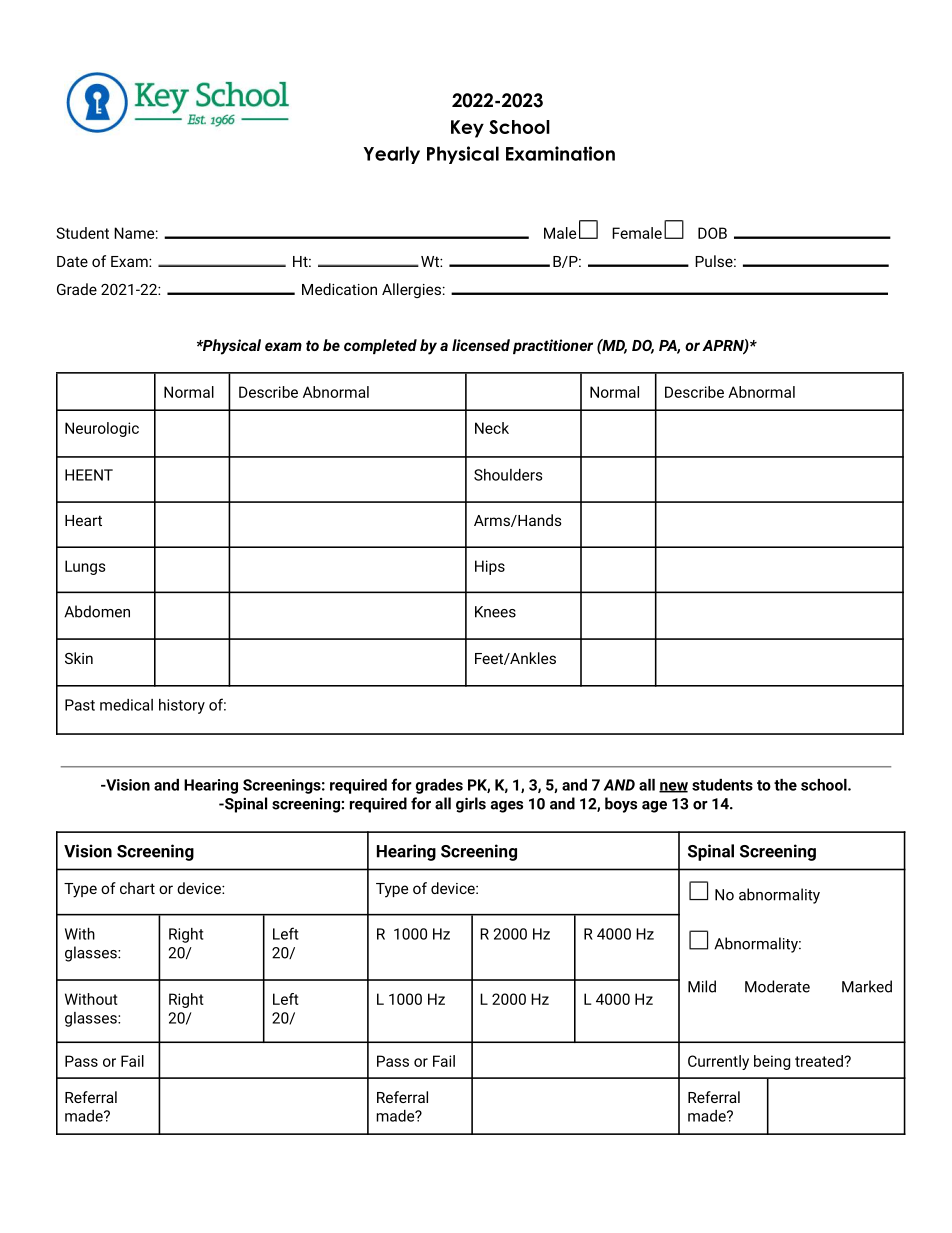 Image resolution: width=952 pixels, height=1233 pixels. Describe the element at coordinates (97, 611) in the page. I see `Abdomen` at that location.
